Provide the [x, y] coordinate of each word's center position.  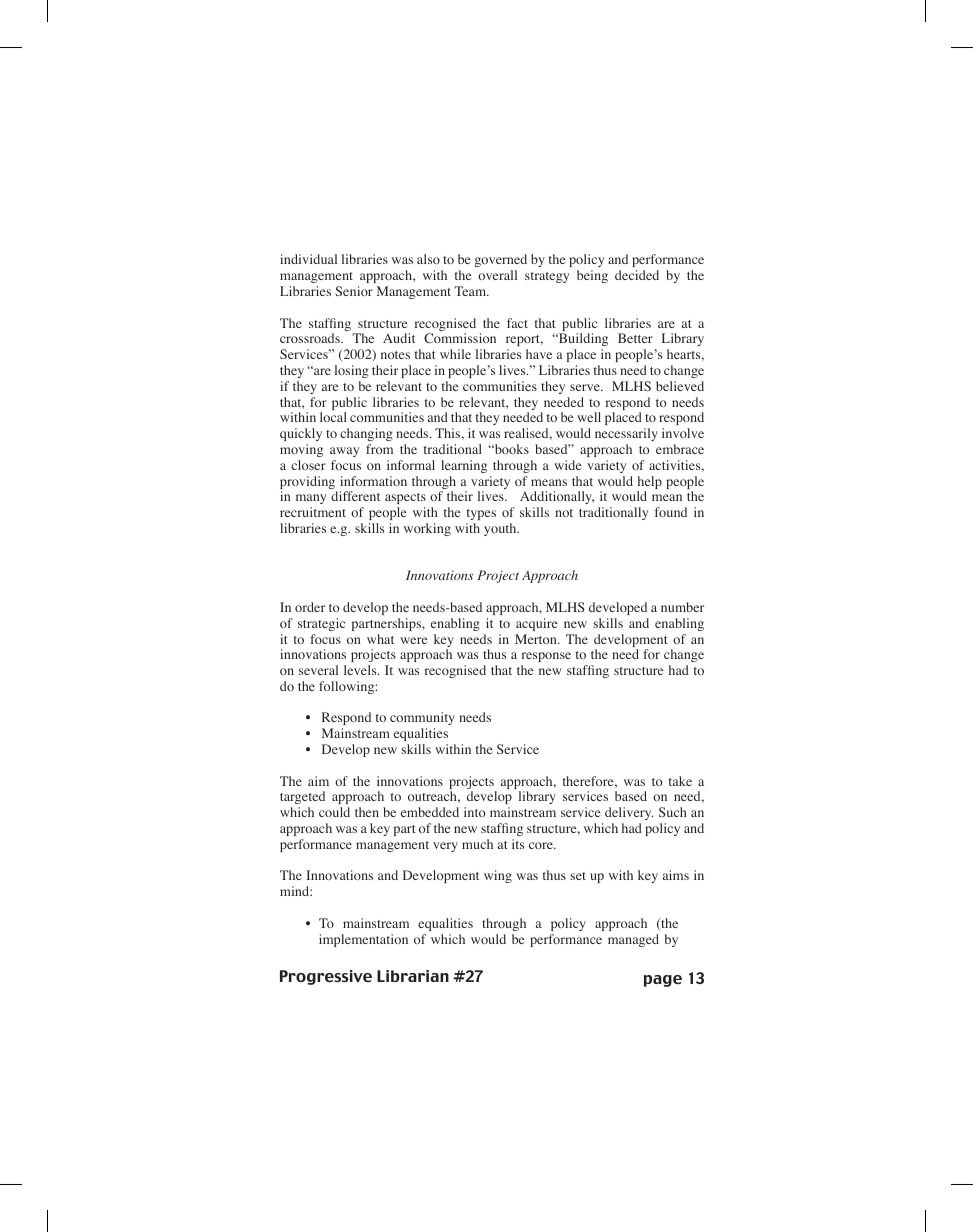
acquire [536, 624]
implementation [363, 940]
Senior [354, 291]
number [682, 607]
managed [633, 940]
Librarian [413, 976]
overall [497, 275]
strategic [321, 624]
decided [637, 275]
